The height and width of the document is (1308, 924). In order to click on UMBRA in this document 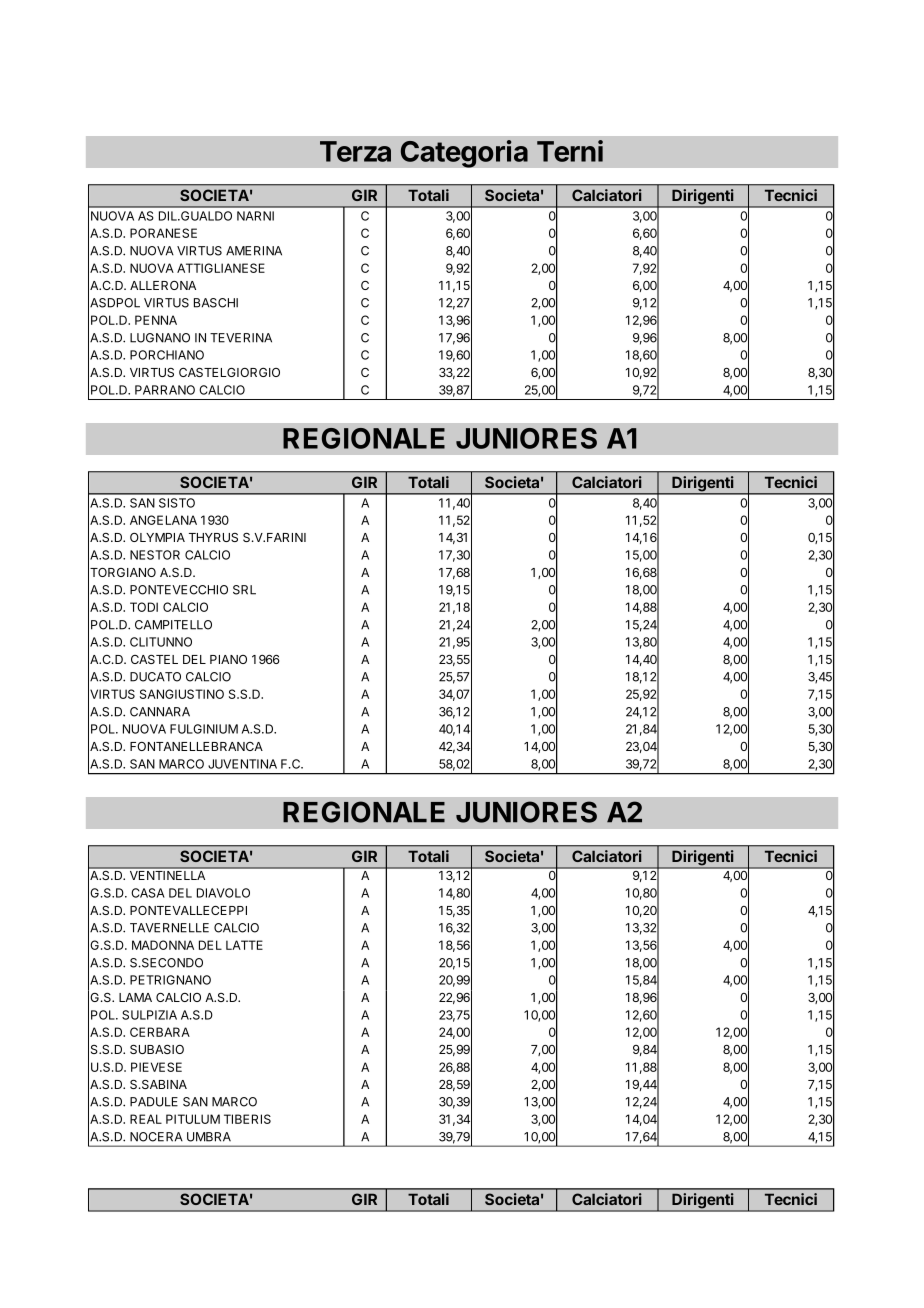, I will do `click(209, 1137)`.
